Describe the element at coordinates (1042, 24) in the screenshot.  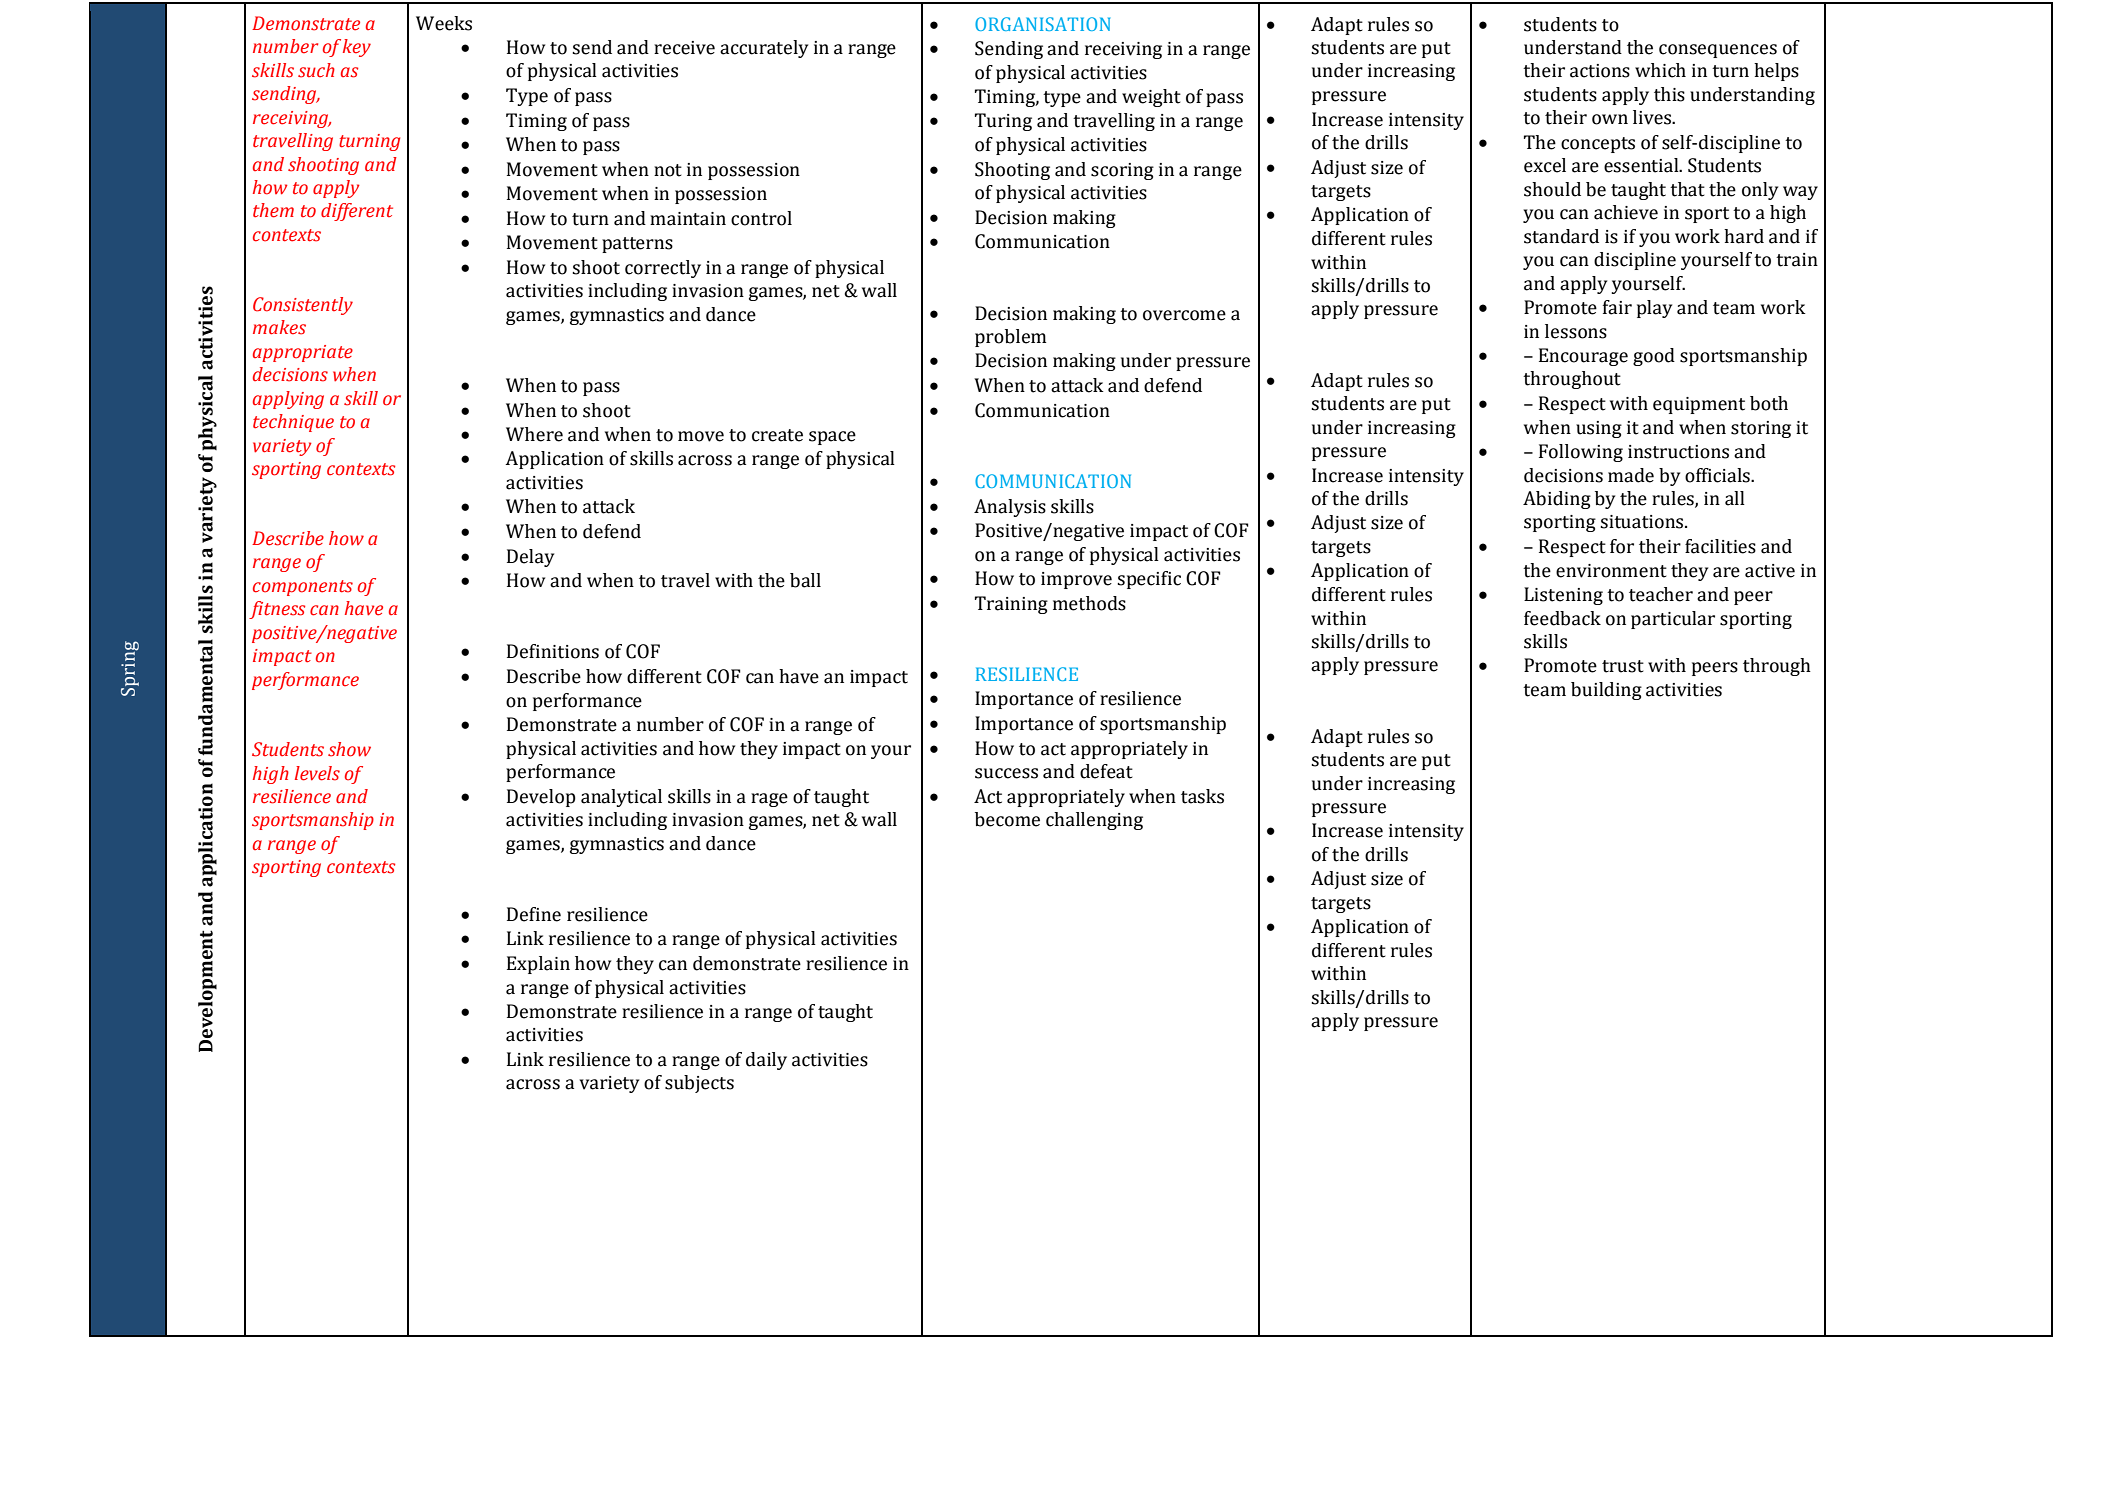
I see `ORGANISATION` at that location.
